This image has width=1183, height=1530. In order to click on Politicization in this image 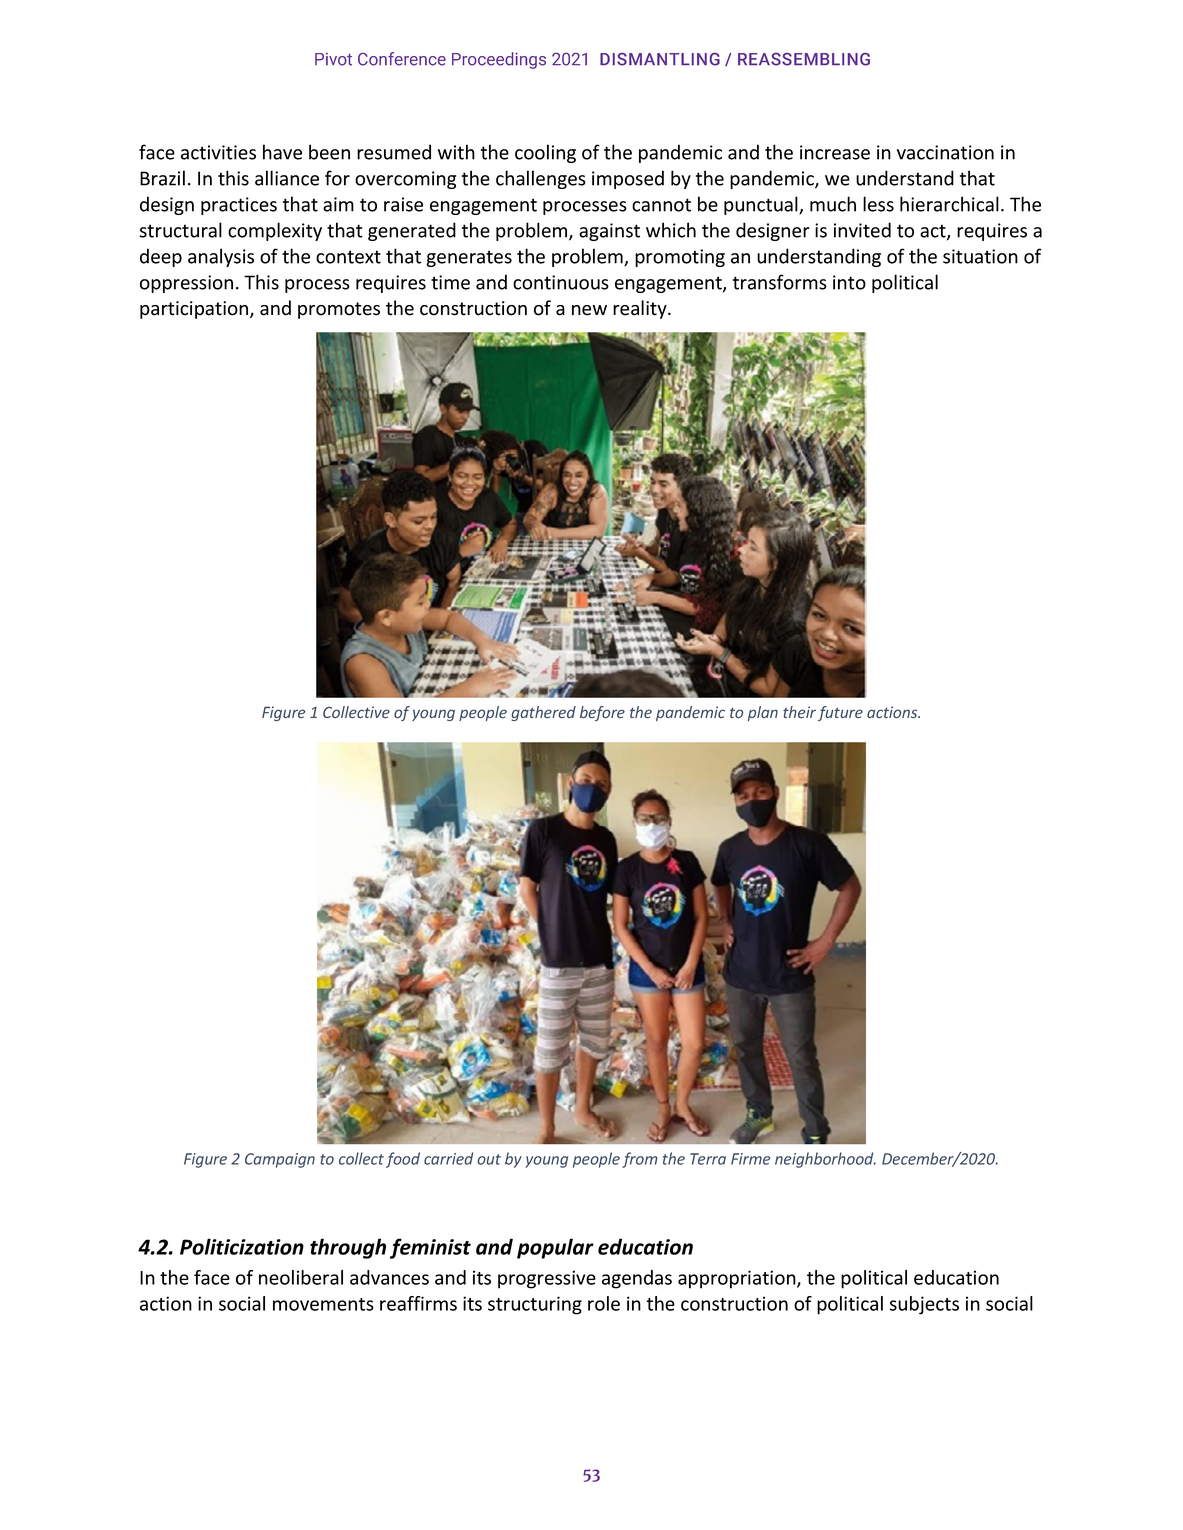, I will do `click(242, 1246)`.
